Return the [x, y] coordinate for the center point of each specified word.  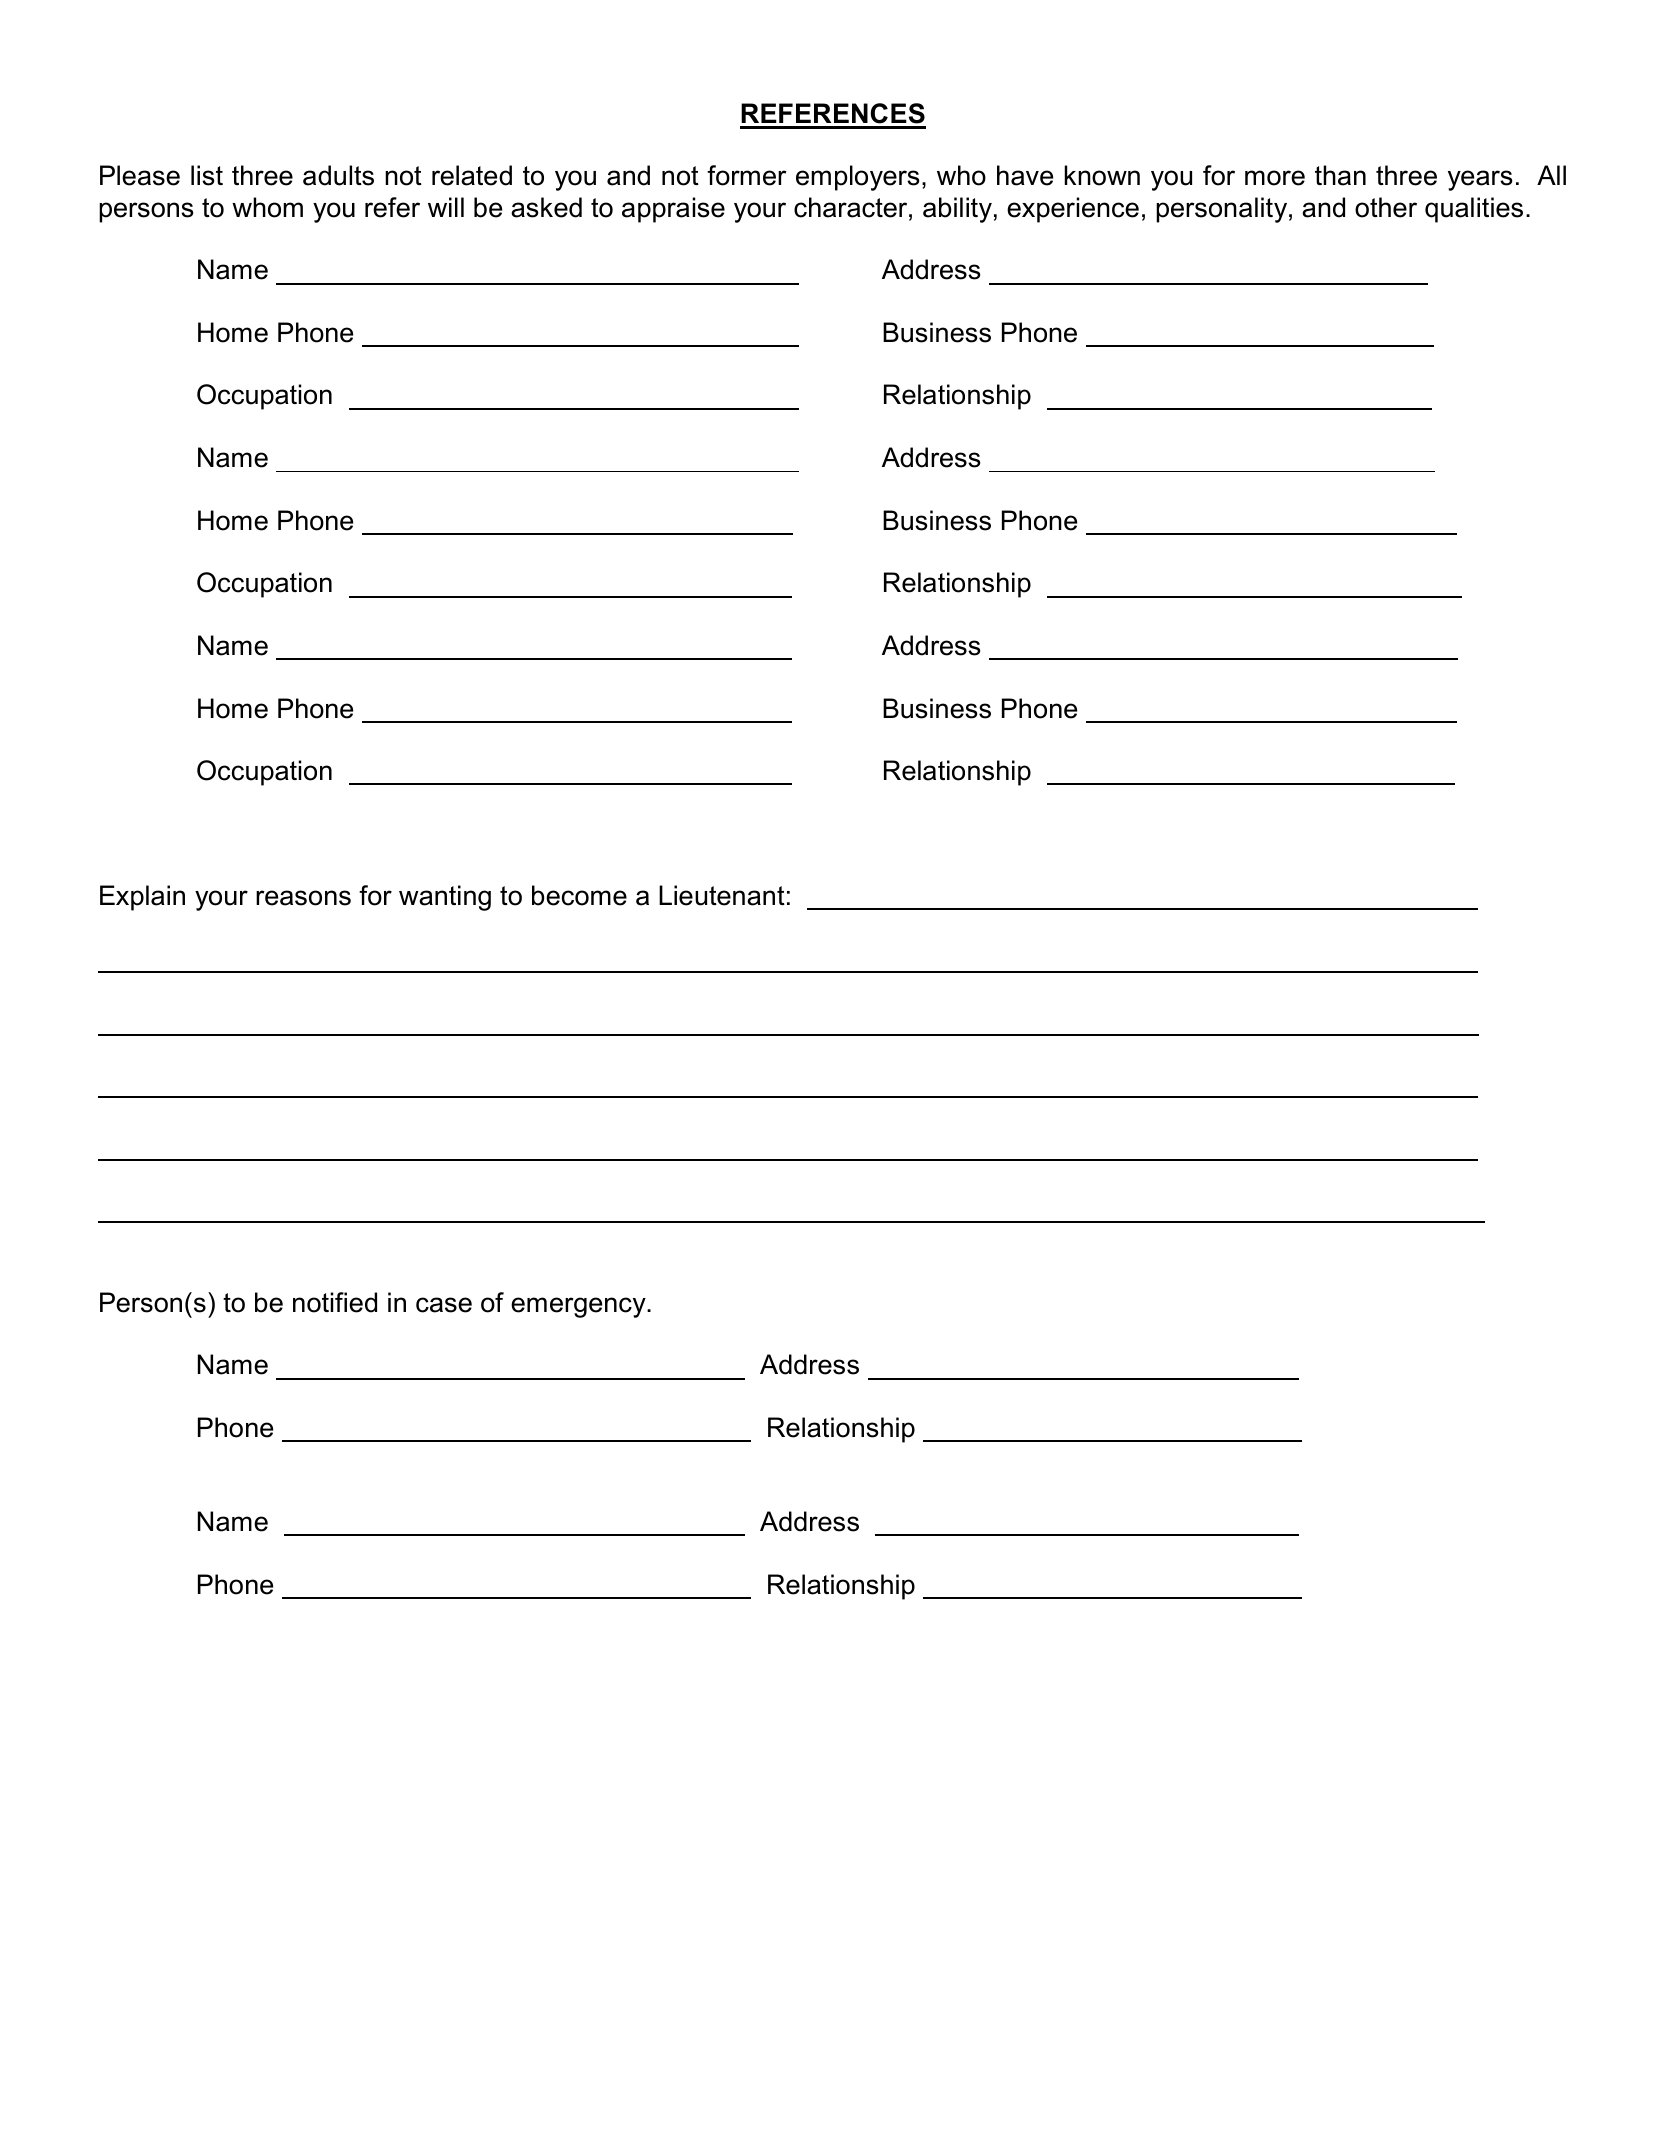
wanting [445, 898]
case [444, 1305]
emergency [579, 1307]
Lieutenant [722, 895]
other [1386, 207]
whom [267, 207]
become [579, 895]
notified [335, 1302]
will [446, 207]
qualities [1474, 210]
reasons [303, 898]
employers [858, 178]
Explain [142, 898]
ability [957, 210]
